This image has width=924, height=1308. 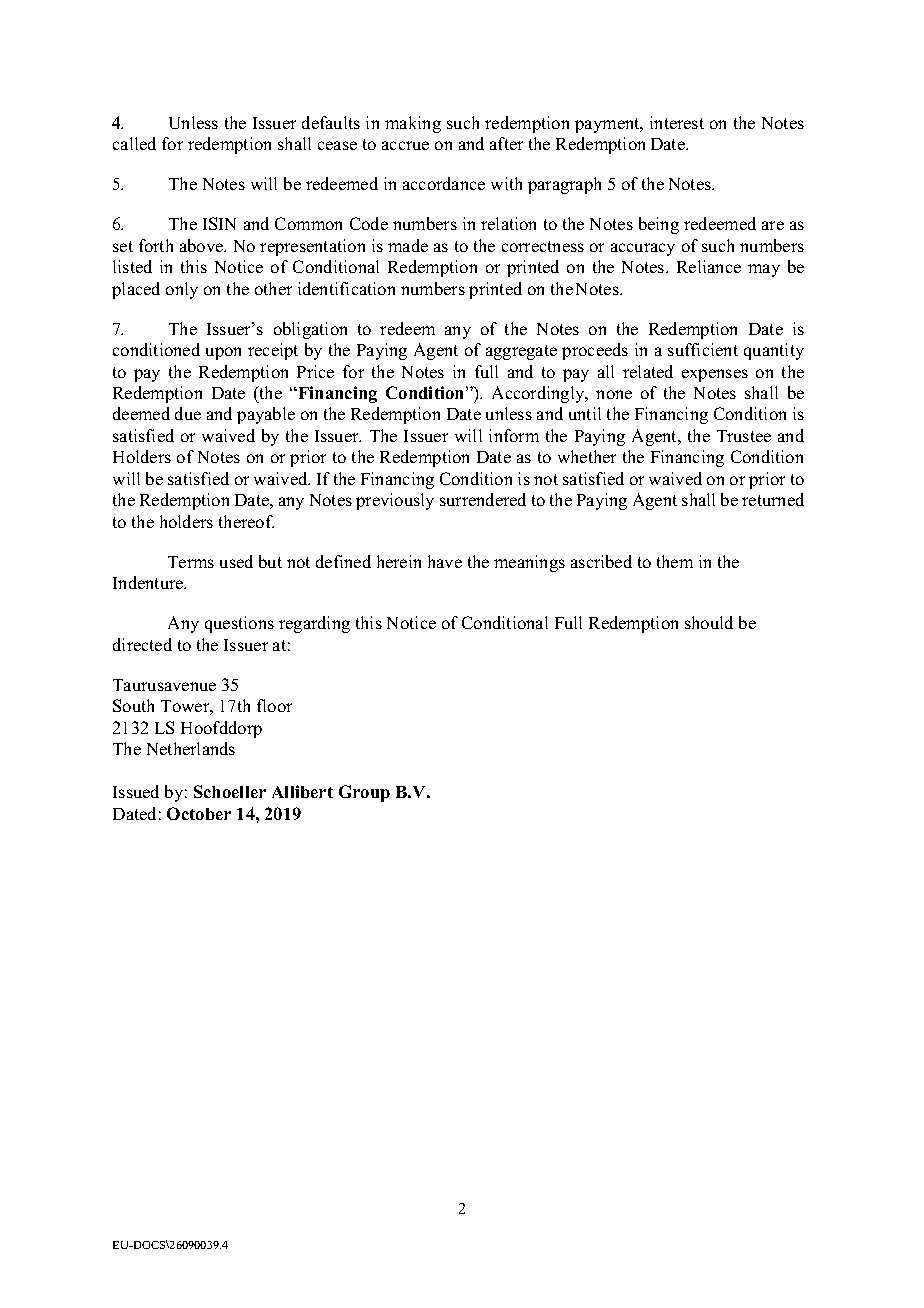 I want to click on Trustee, so click(x=744, y=436).
